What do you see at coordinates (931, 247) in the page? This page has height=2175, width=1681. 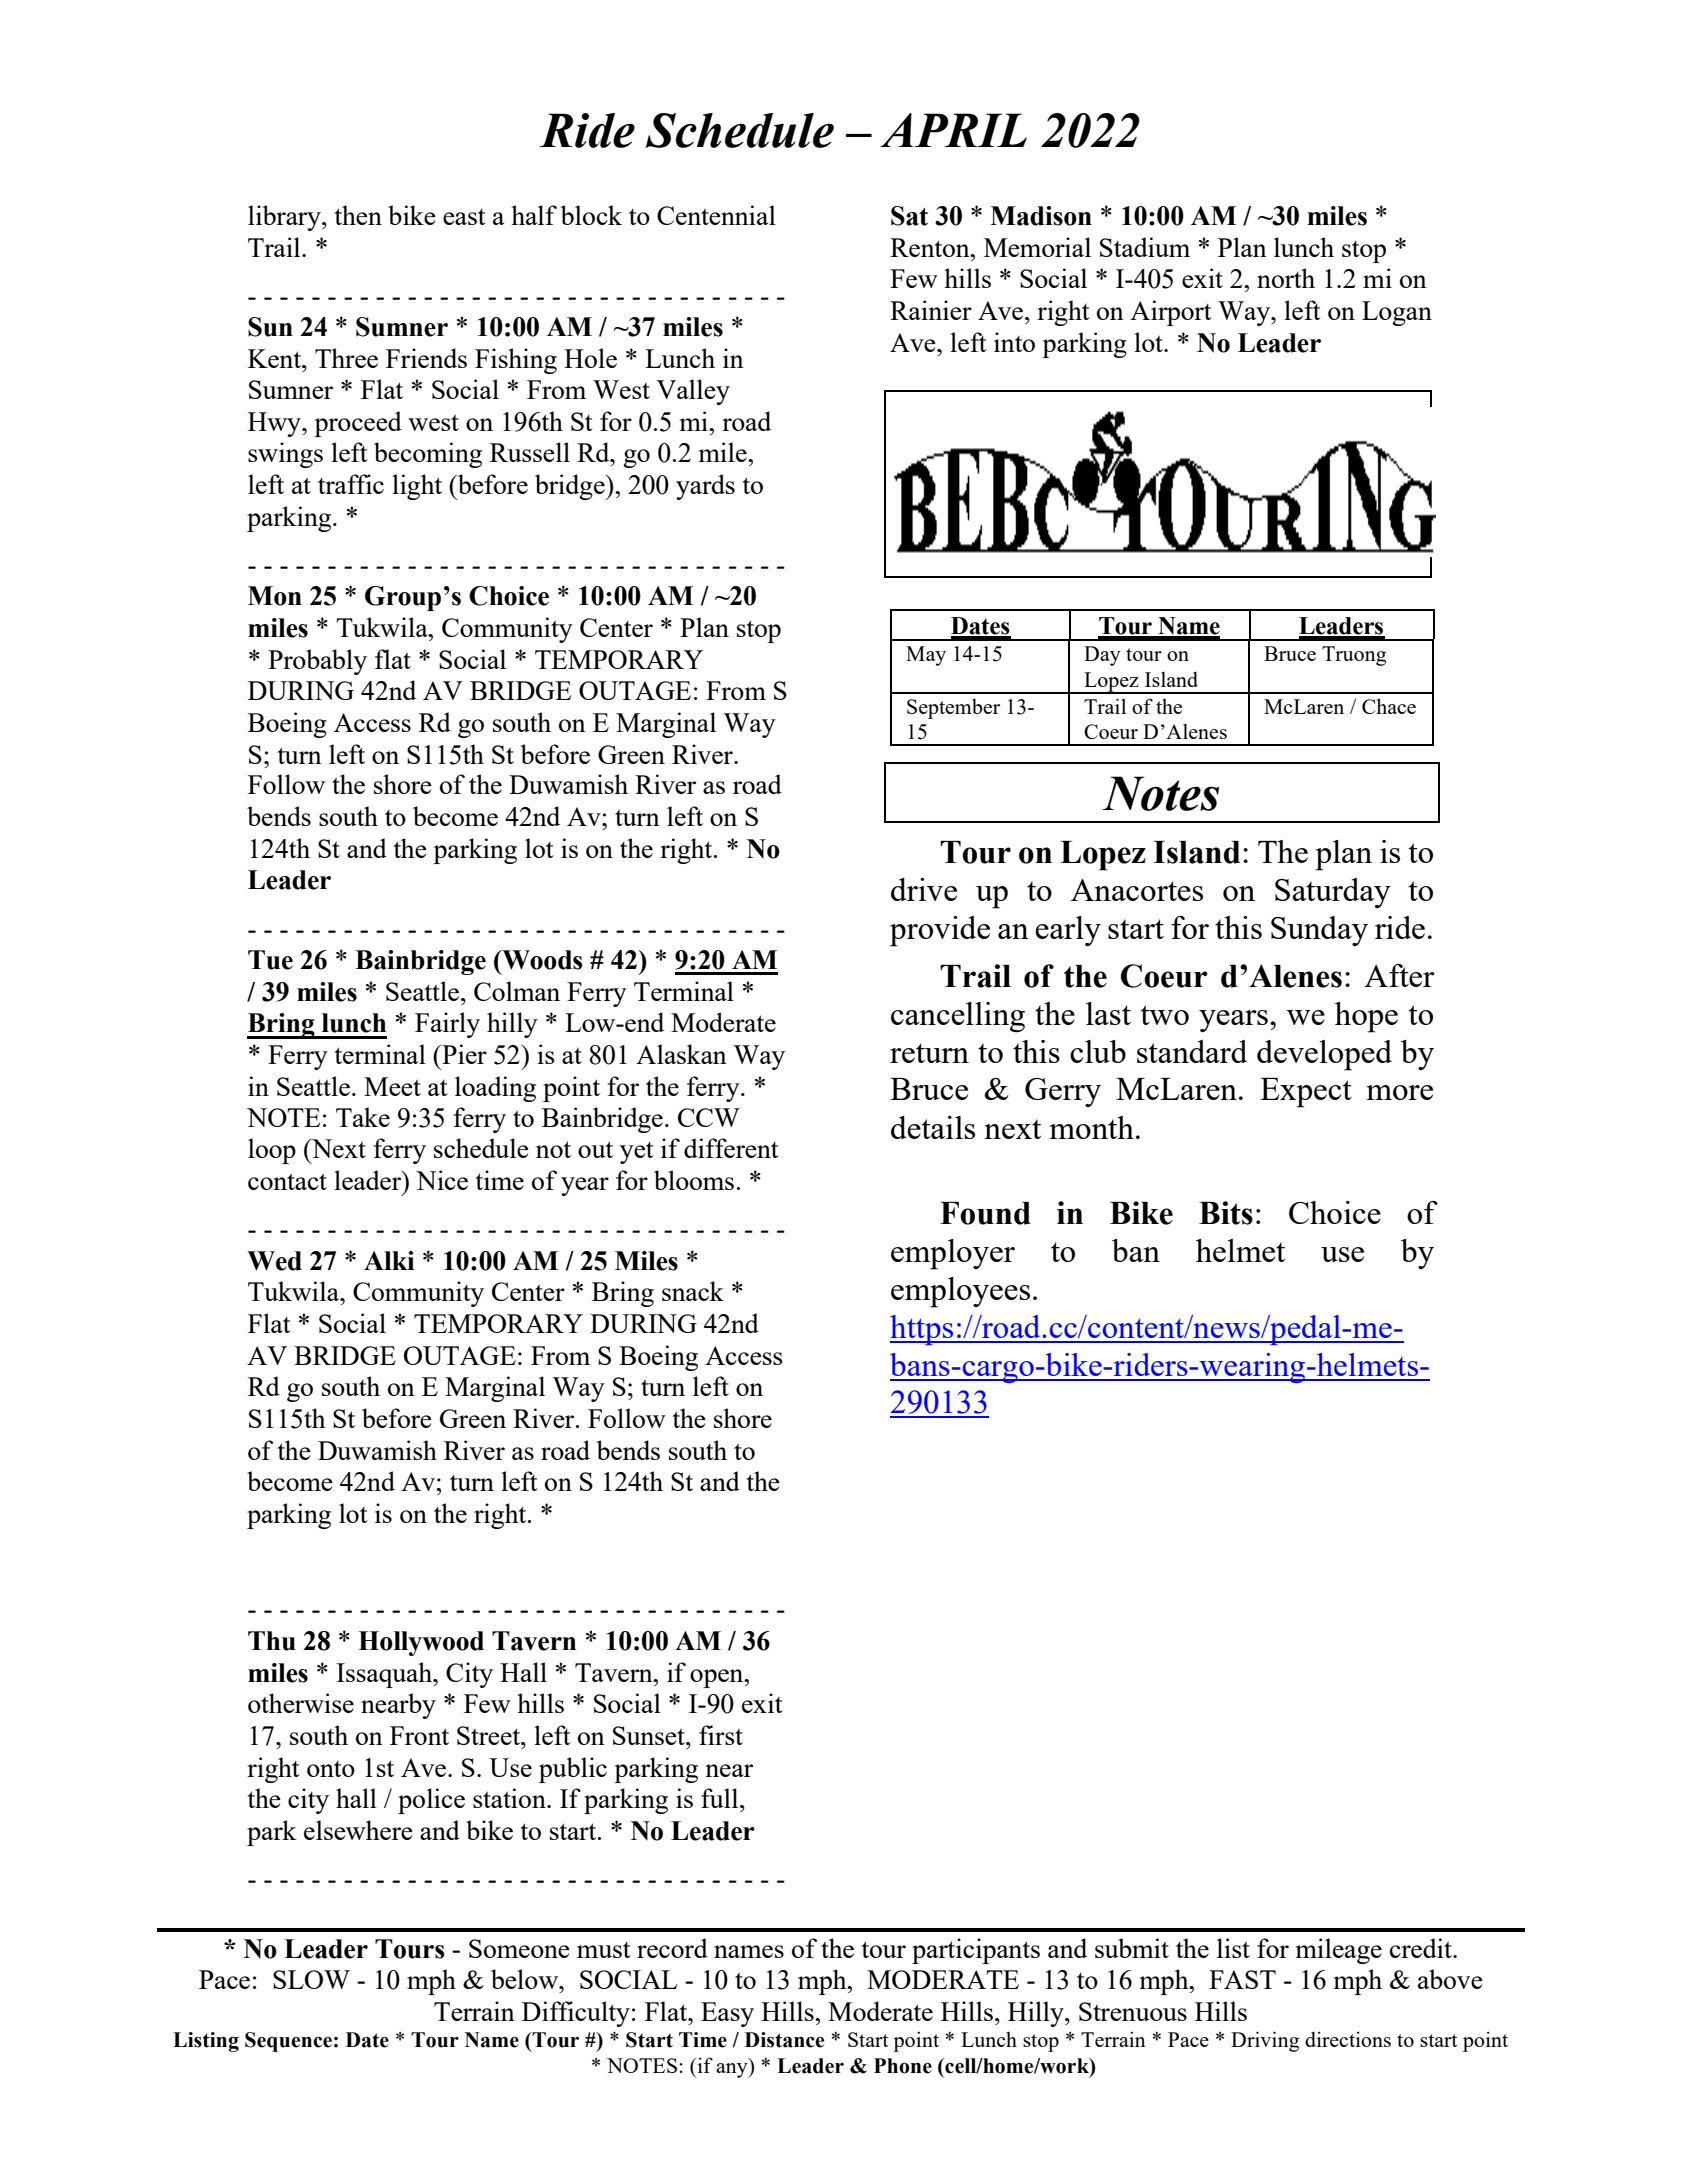 I see `Renton` at bounding box center [931, 247].
